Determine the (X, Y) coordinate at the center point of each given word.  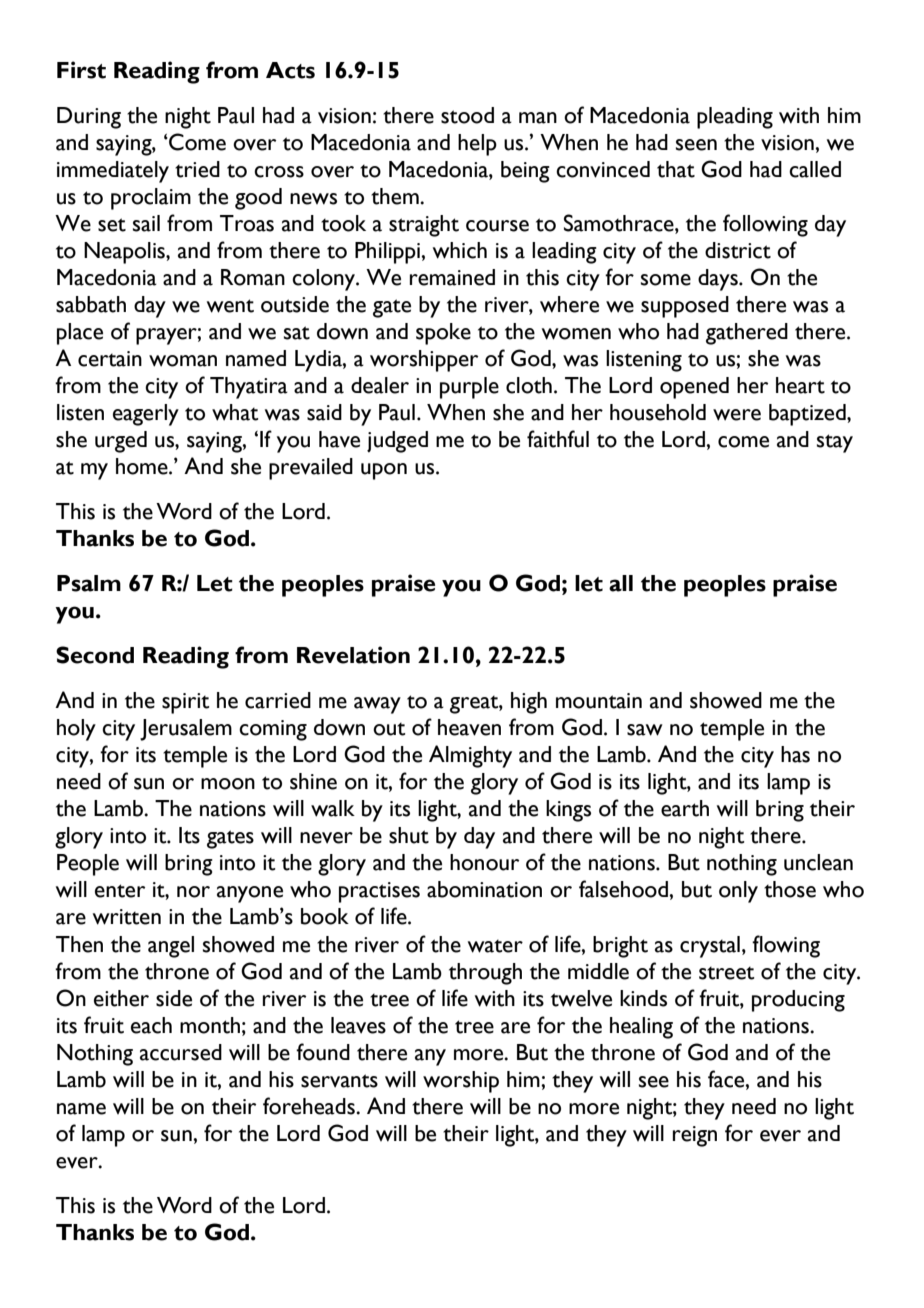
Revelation (353, 655)
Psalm (89, 583)
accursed (181, 1052)
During (89, 118)
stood (467, 115)
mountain (599, 701)
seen (696, 145)
